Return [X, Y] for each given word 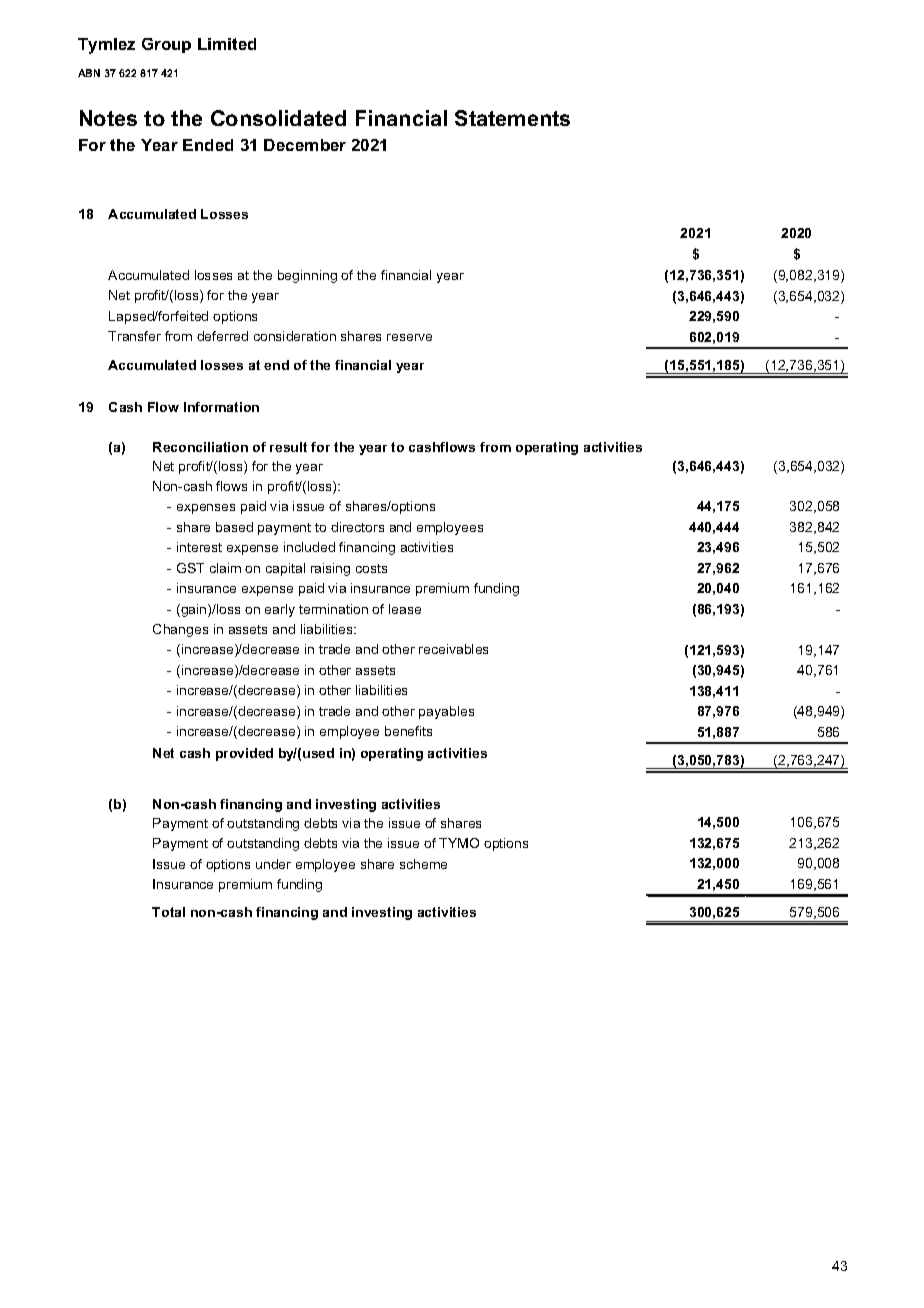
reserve [409, 337]
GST [190, 568]
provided [244, 754]
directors [357, 527]
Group [166, 45]
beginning [307, 276]
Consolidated [278, 118]
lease [405, 609]
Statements [512, 118]
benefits [408, 731]
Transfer [134, 336]
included [309, 547]
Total [168, 912]
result [288, 447]
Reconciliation [200, 447]
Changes [180, 630]
